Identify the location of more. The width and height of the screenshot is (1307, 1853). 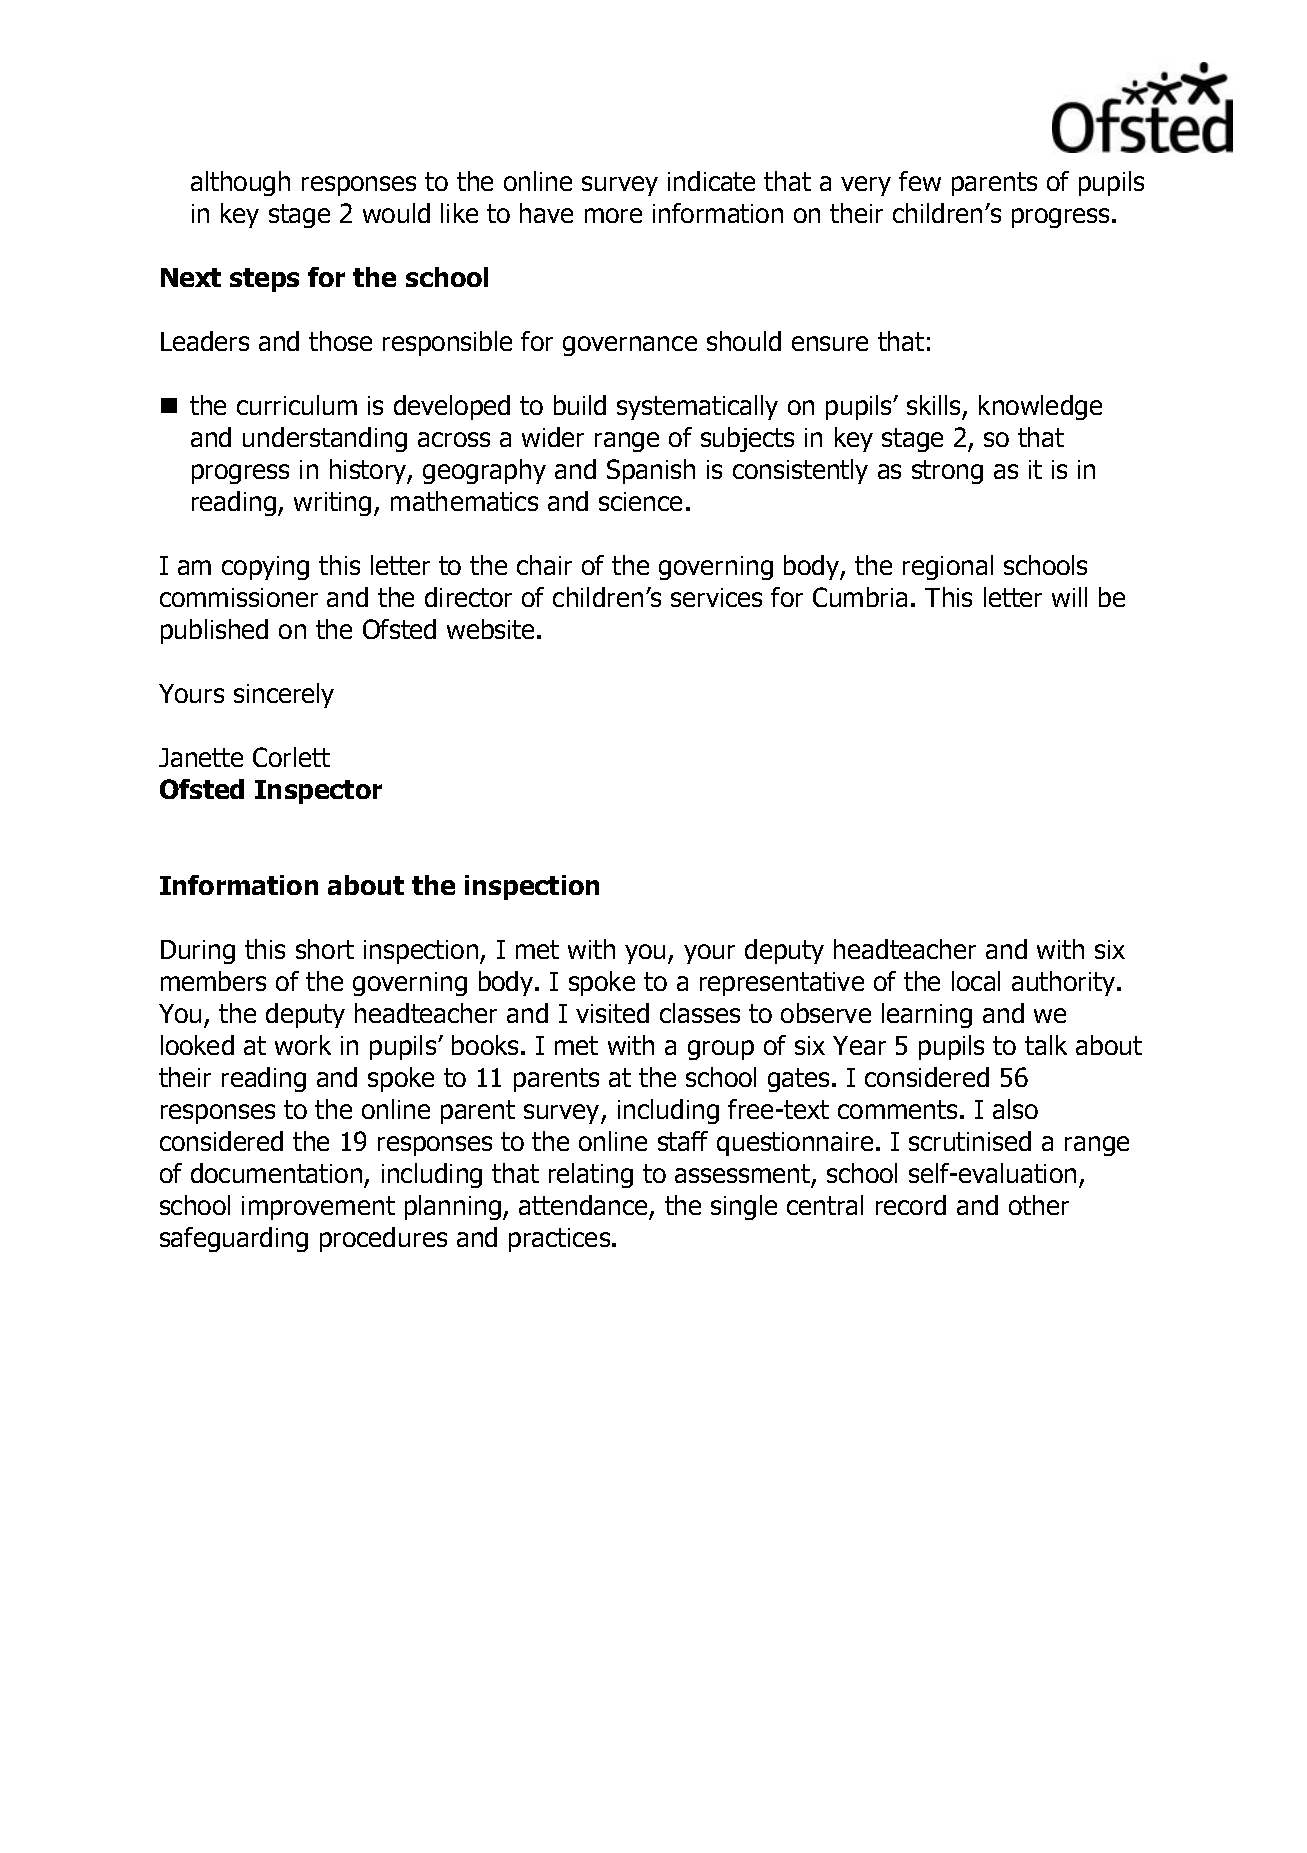
(613, 215).
